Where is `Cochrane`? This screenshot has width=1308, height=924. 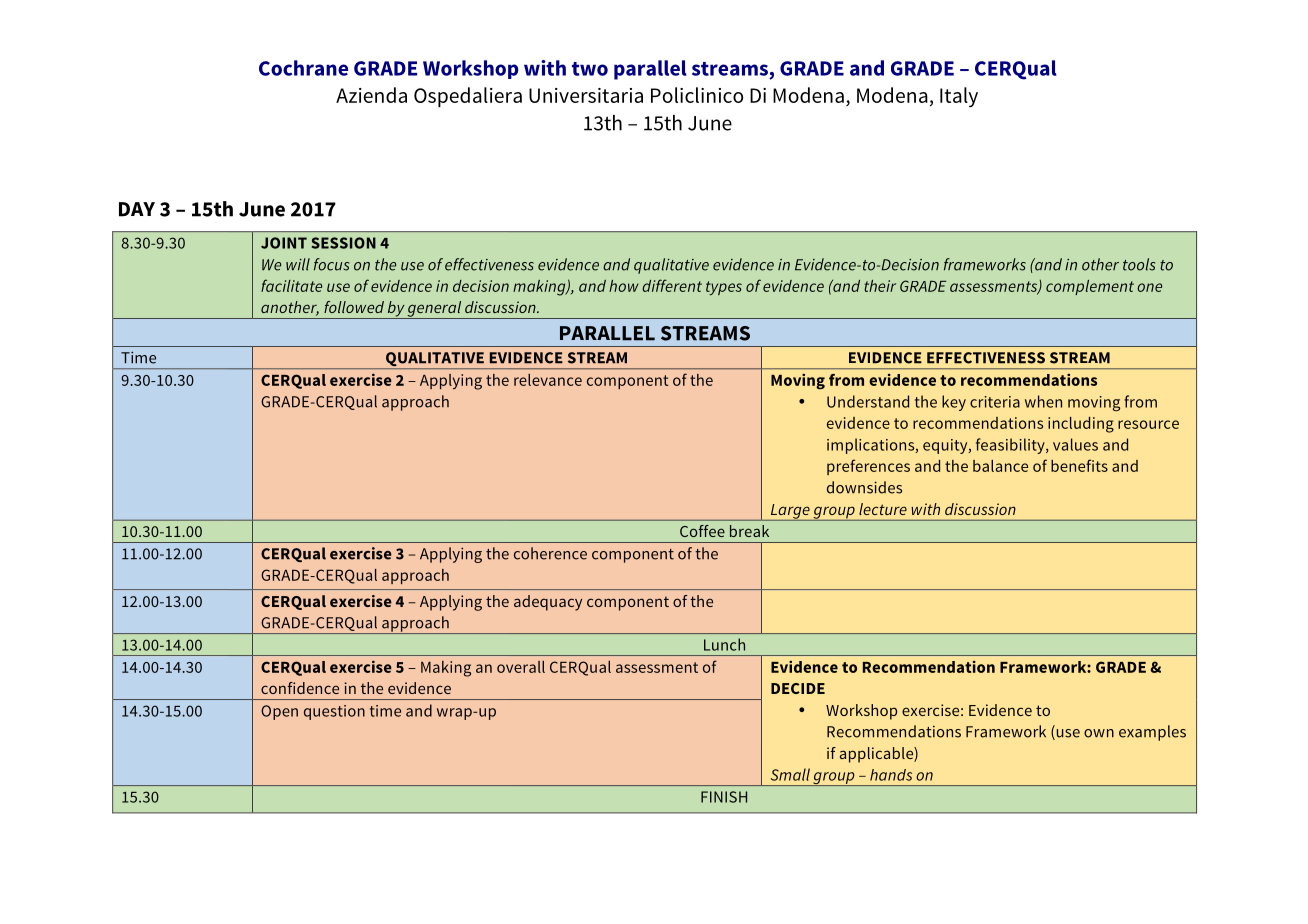 Cochrane is located at coordinates (303, 68).
